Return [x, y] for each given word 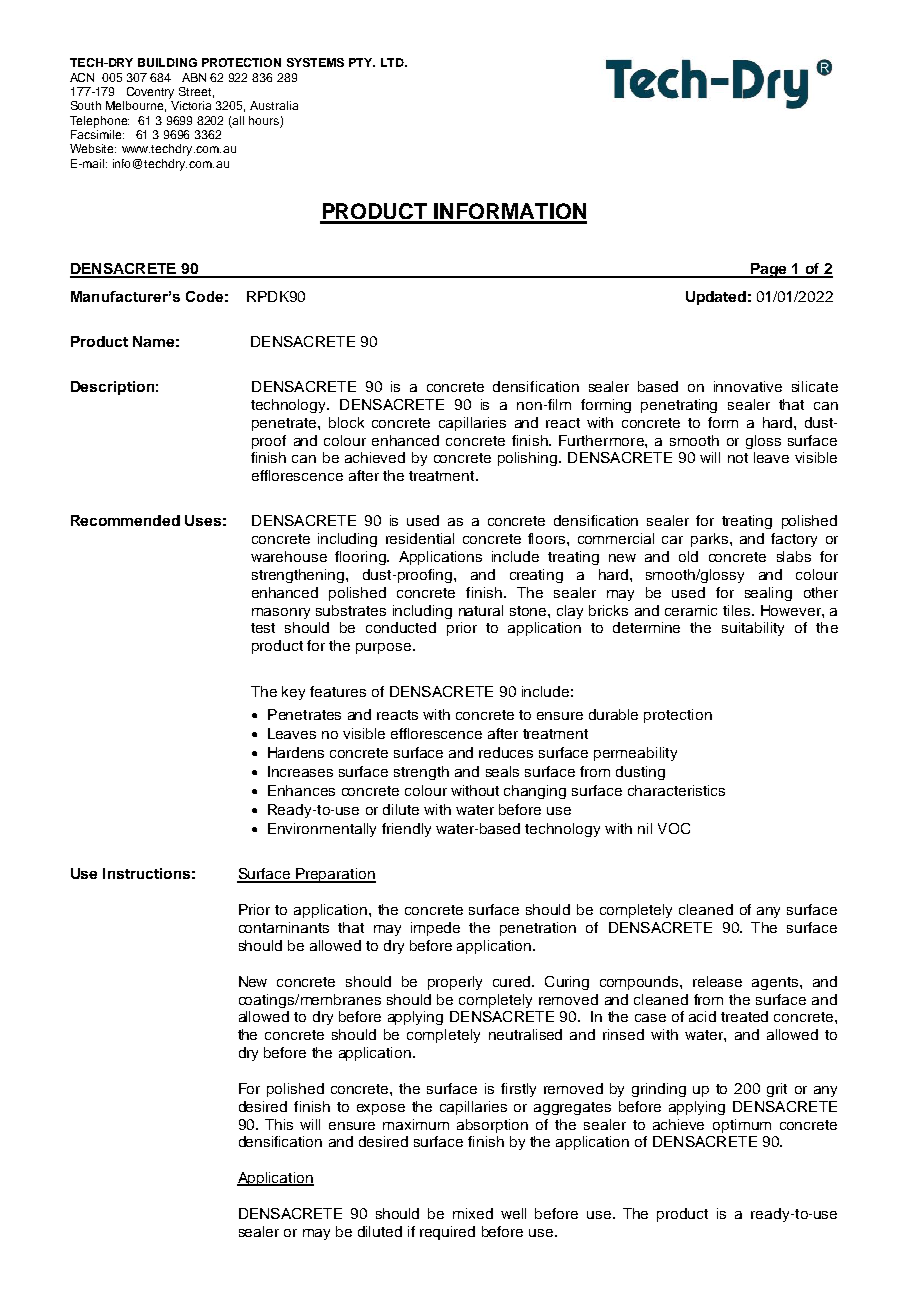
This [279, 1124]
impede [435, 929]
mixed [473, 1213]
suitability [753, 629]
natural [481, 610]
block [346, 422]
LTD [393, 62]
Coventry [150, 93]
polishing [529, 459]
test [263, 628]
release [717, 981]
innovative [748, 386]
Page [769, 270]
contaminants [284, 927]
